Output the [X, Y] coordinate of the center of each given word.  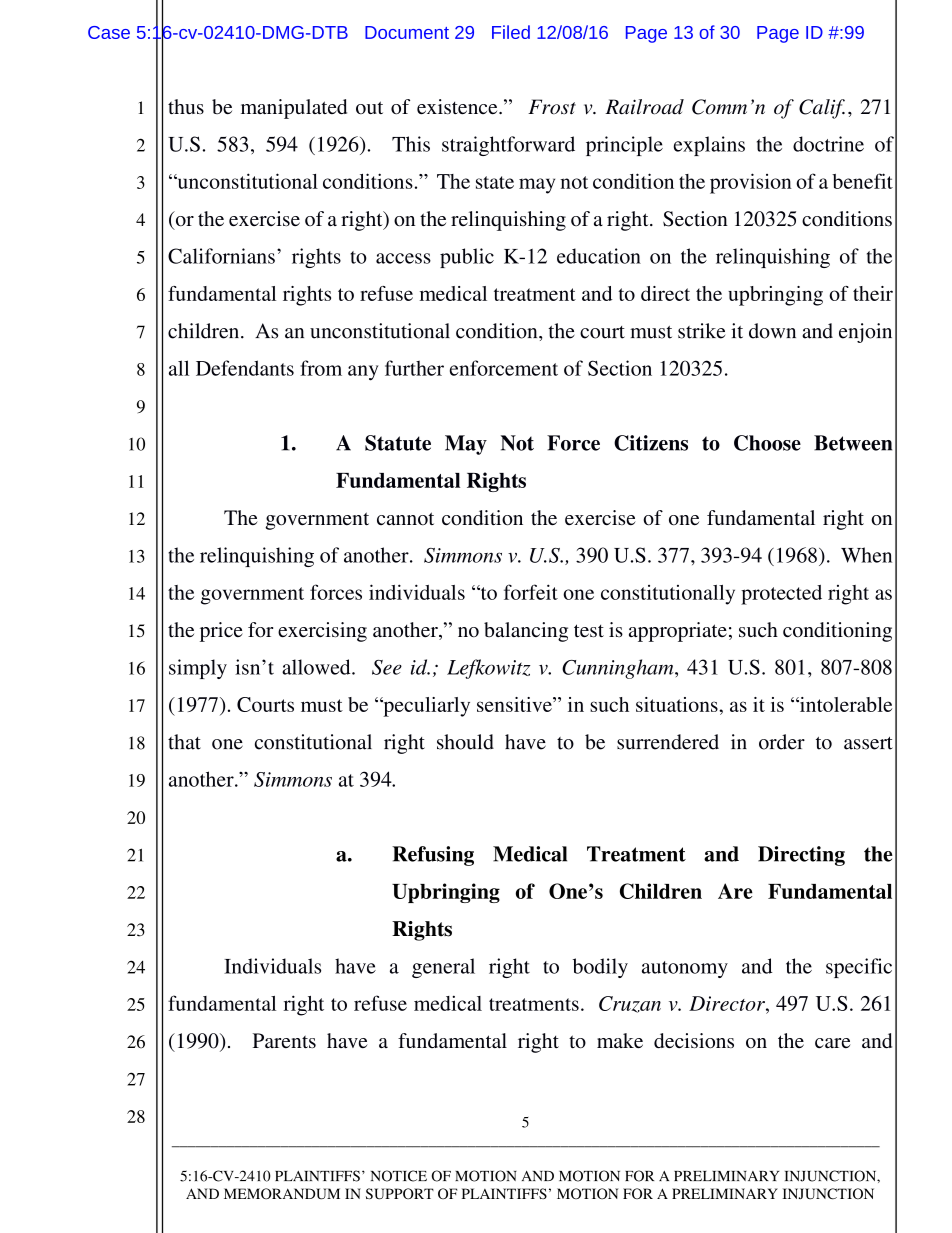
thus [186, 106]
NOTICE [399, 1176]
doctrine [828, 144]
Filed [511, 32]
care [833, 1043]
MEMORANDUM [282, 1194]
